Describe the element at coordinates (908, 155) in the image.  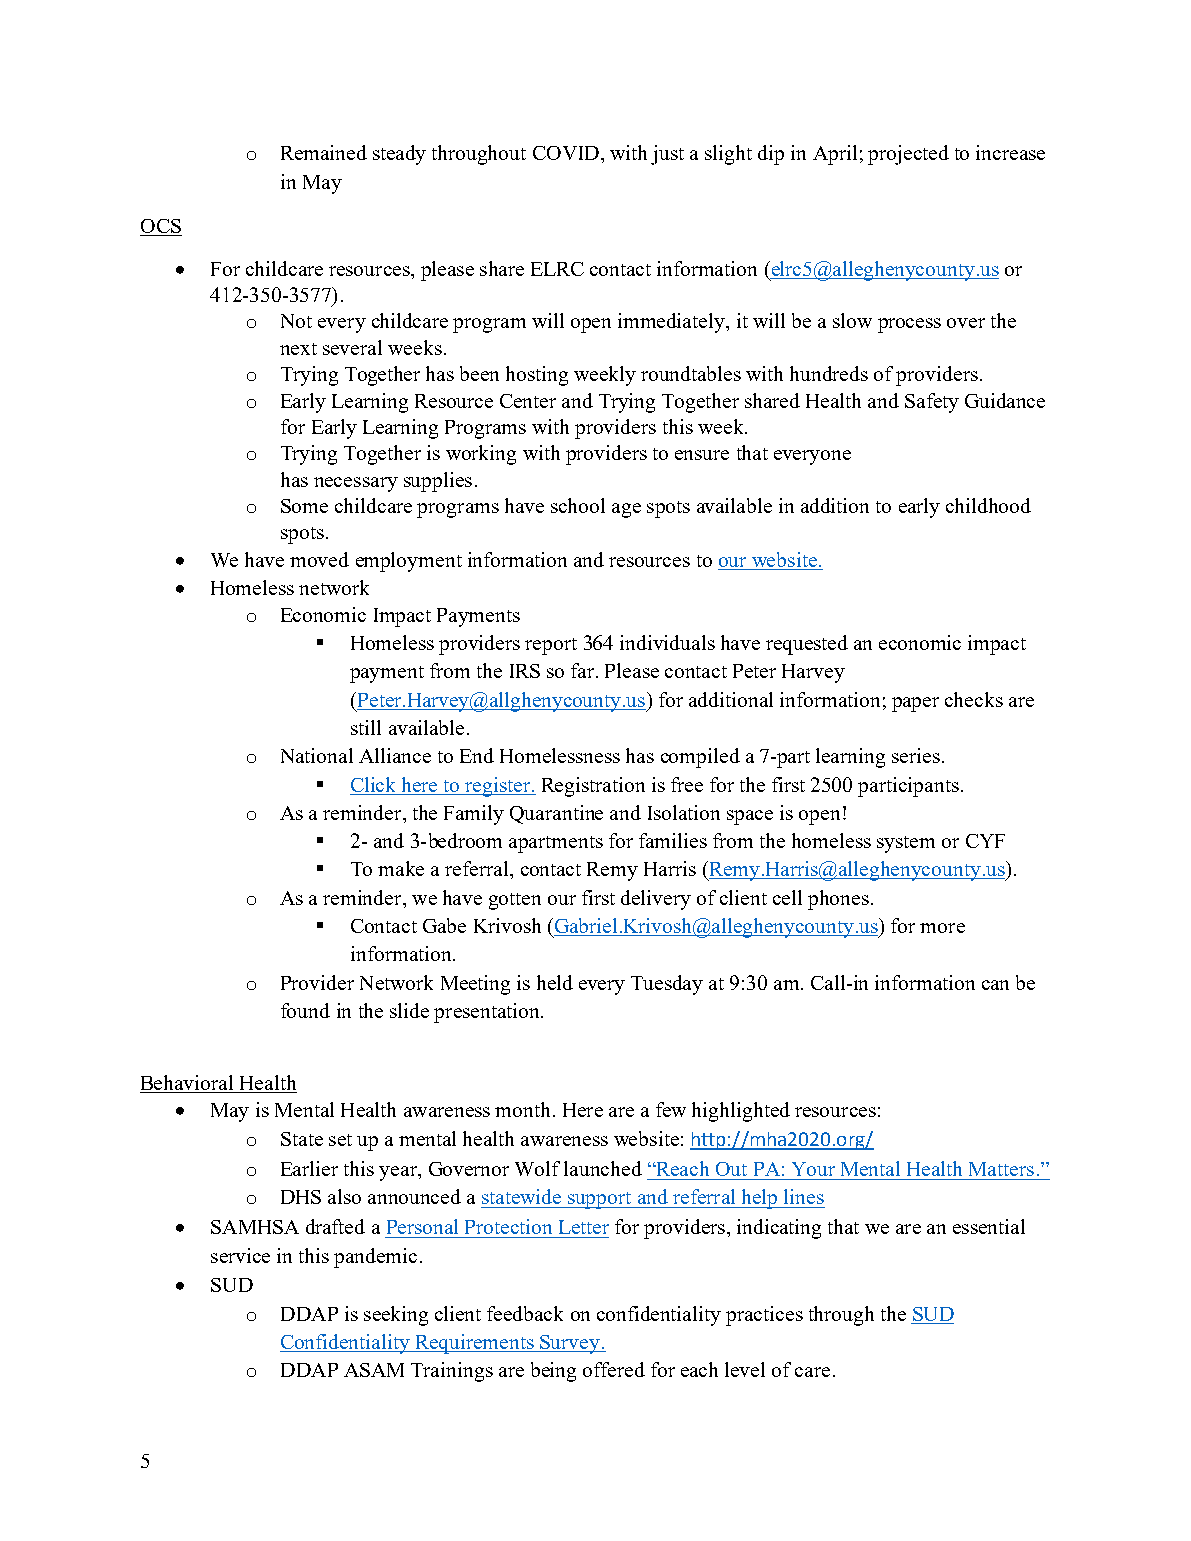
I see `projected` at that location.
